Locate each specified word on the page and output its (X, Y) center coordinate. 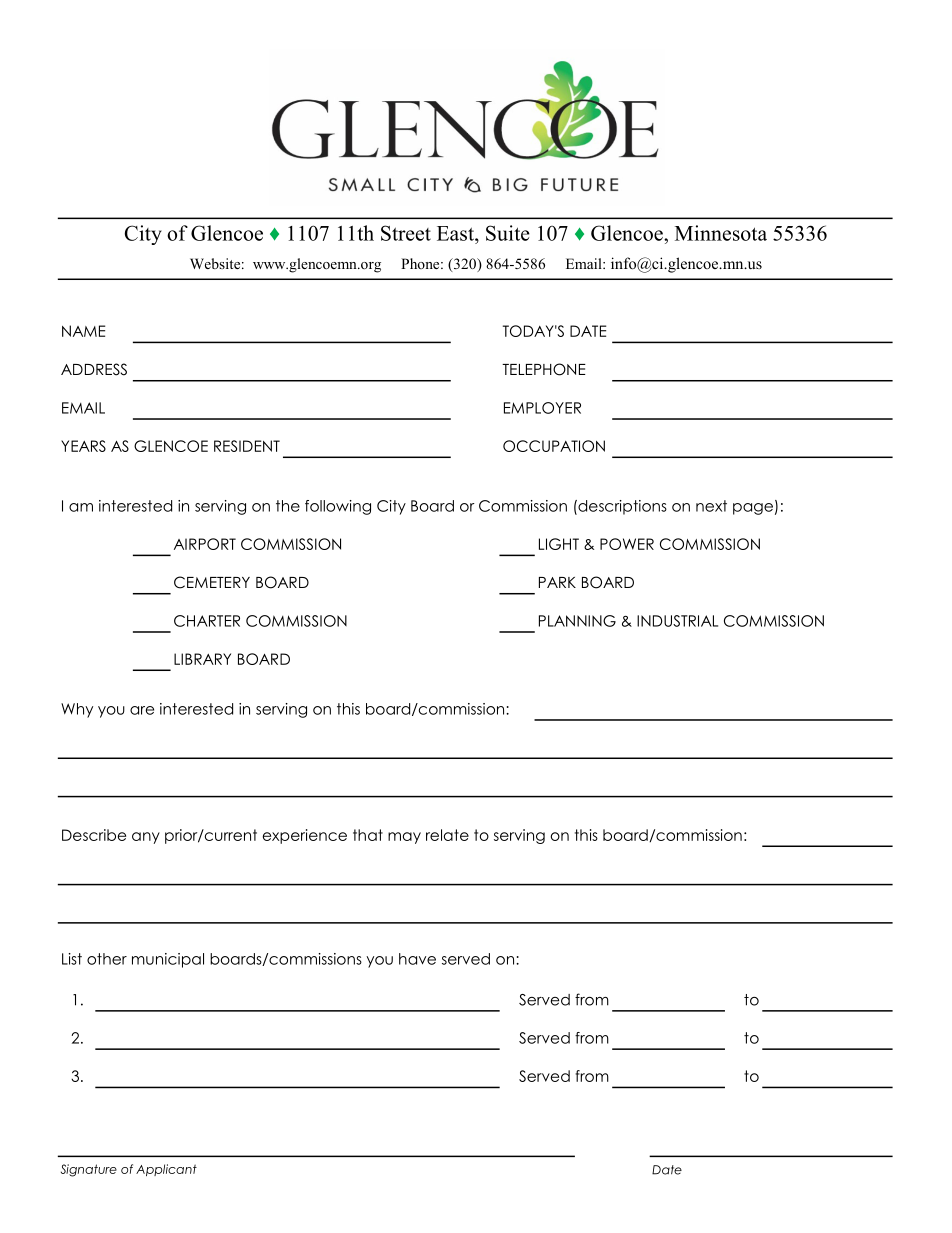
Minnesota (721, 233)
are (142, 710)
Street (406, 233)
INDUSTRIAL (677, 621)
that (368, 835)
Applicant (166, 1170)
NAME (83, 331)
